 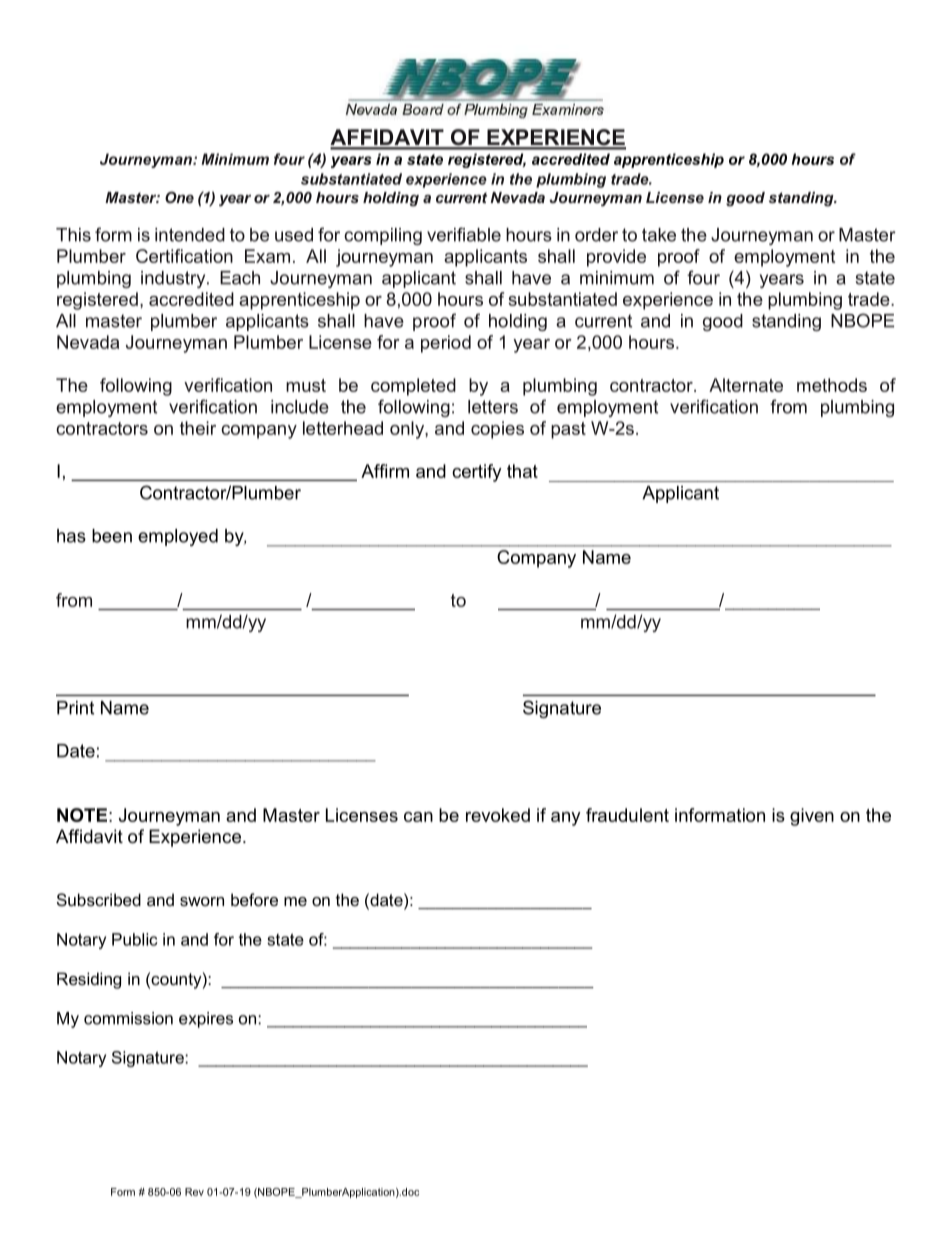 I want to click on intended, so click(x=190, y=235).
